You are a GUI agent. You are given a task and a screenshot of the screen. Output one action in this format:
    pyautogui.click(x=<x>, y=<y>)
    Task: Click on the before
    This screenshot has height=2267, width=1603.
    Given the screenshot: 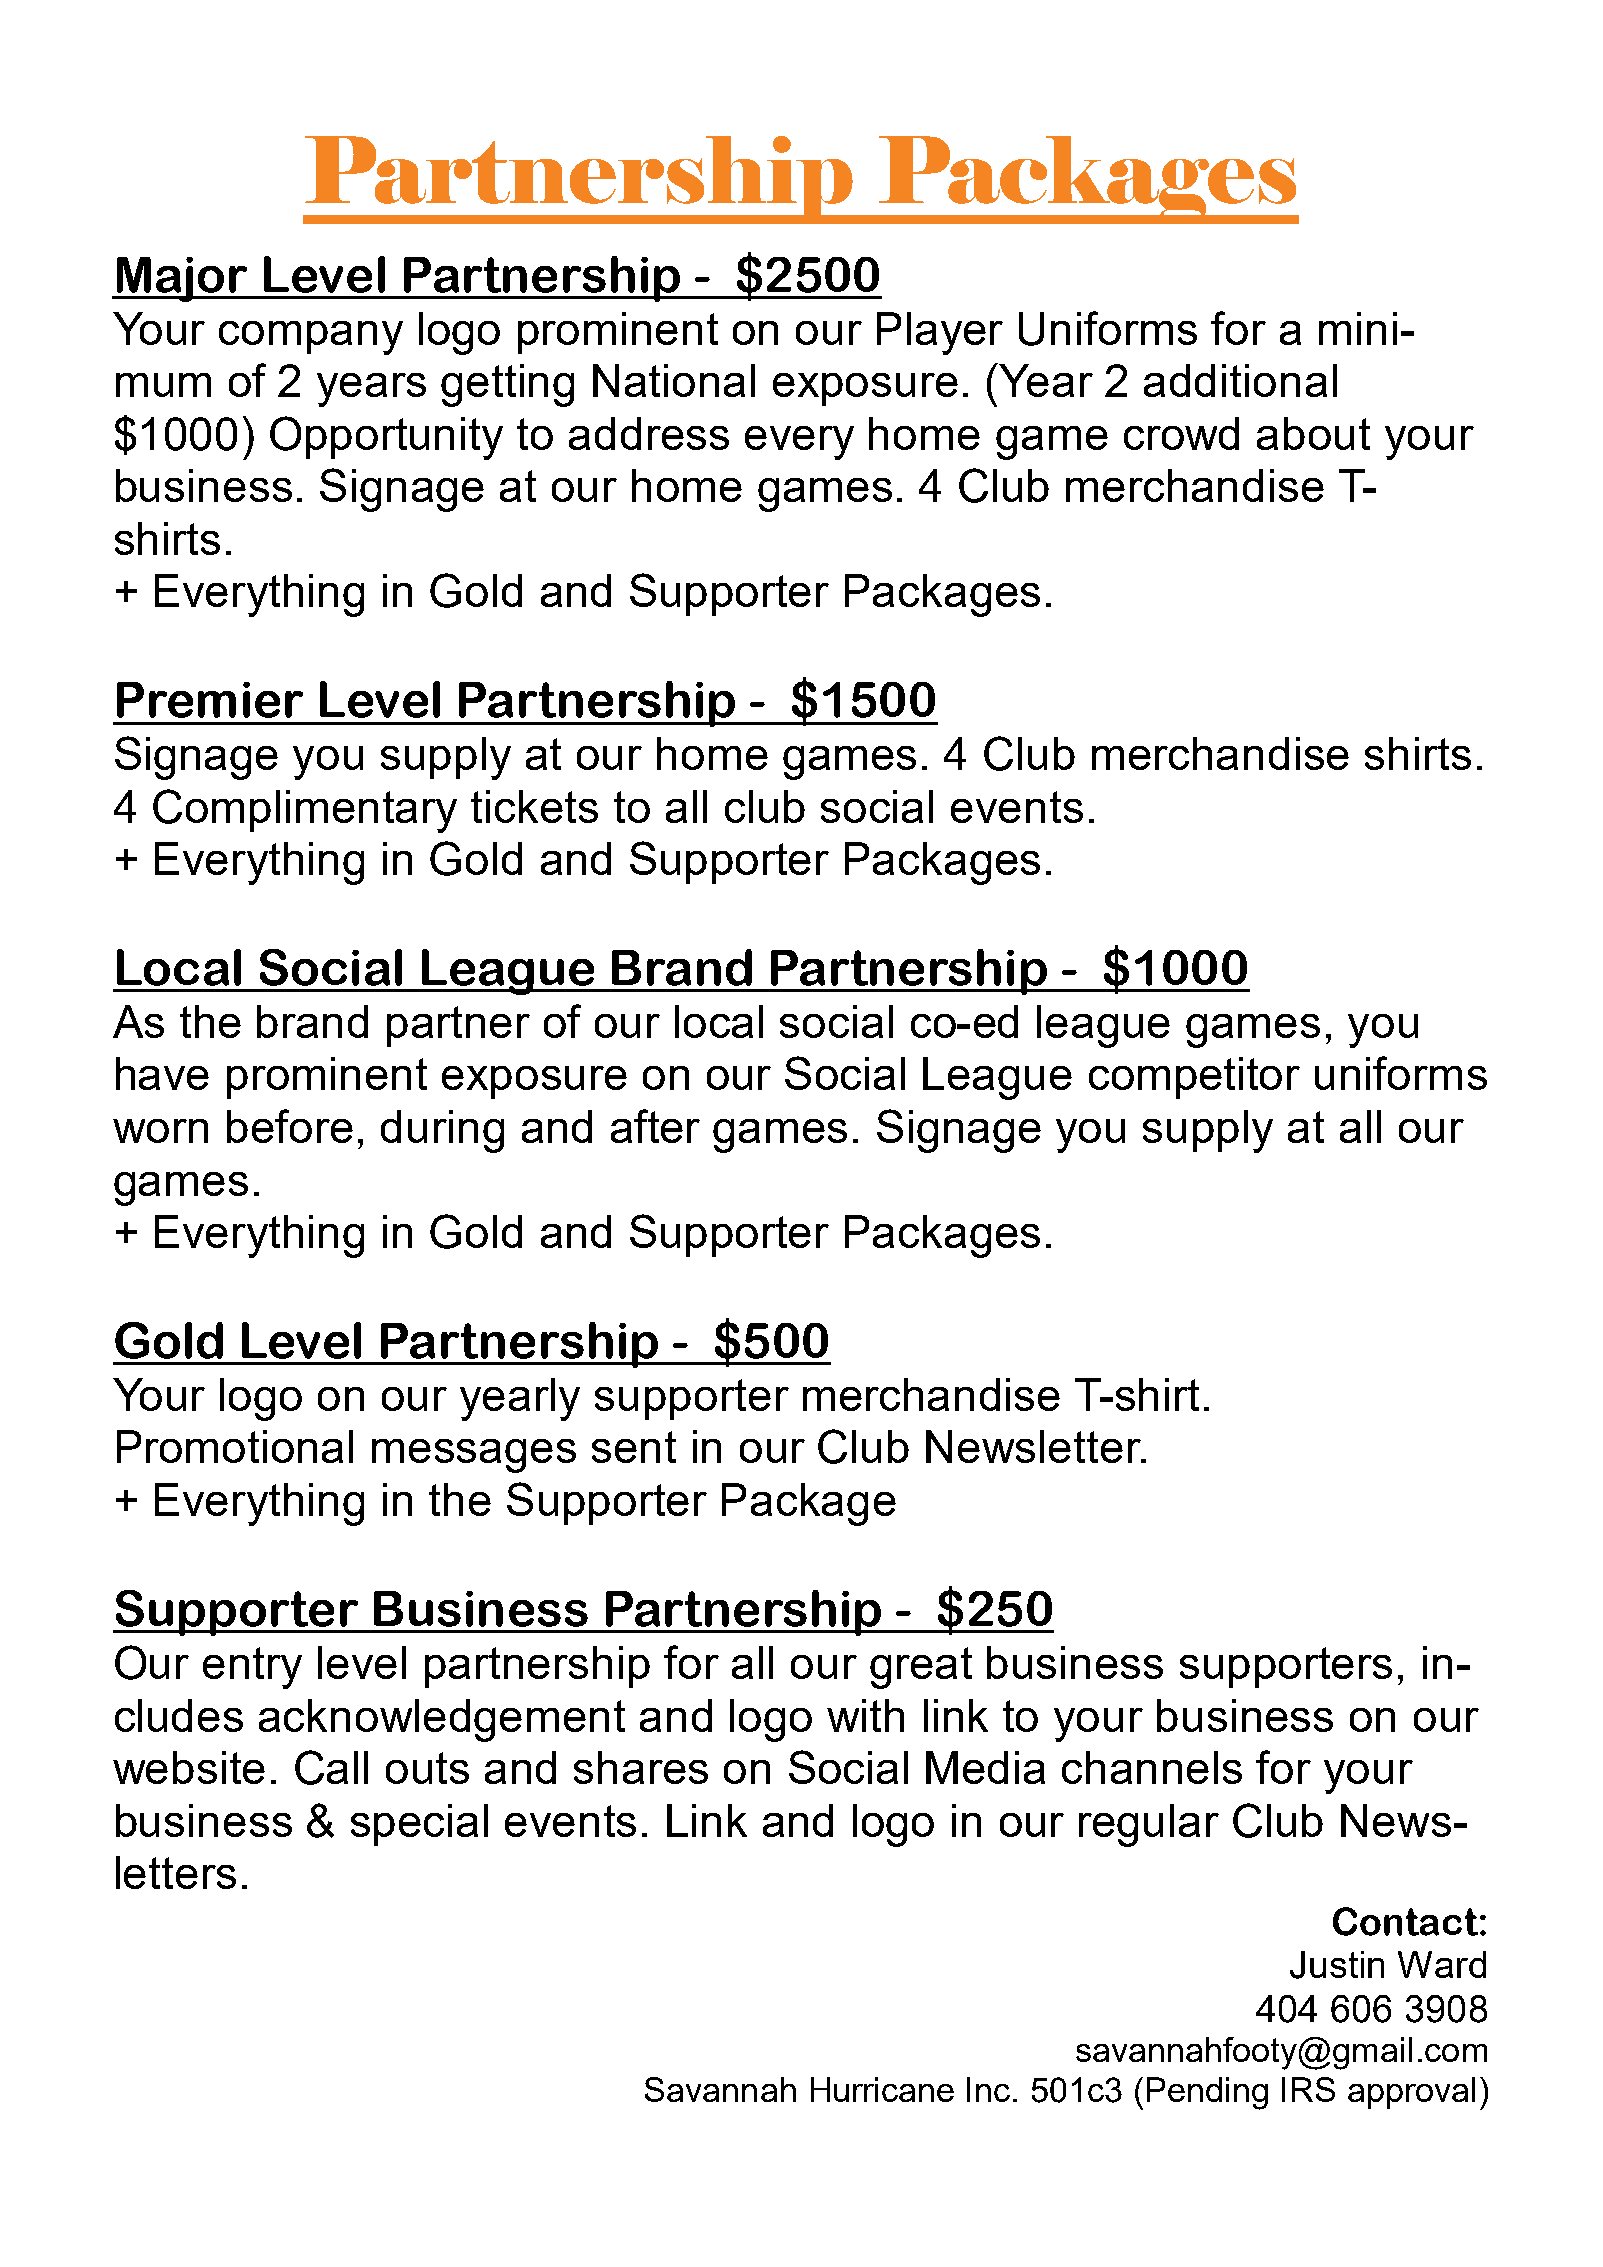 What is the action you would take?
    pyautogui.click(x=290, y=1126)
